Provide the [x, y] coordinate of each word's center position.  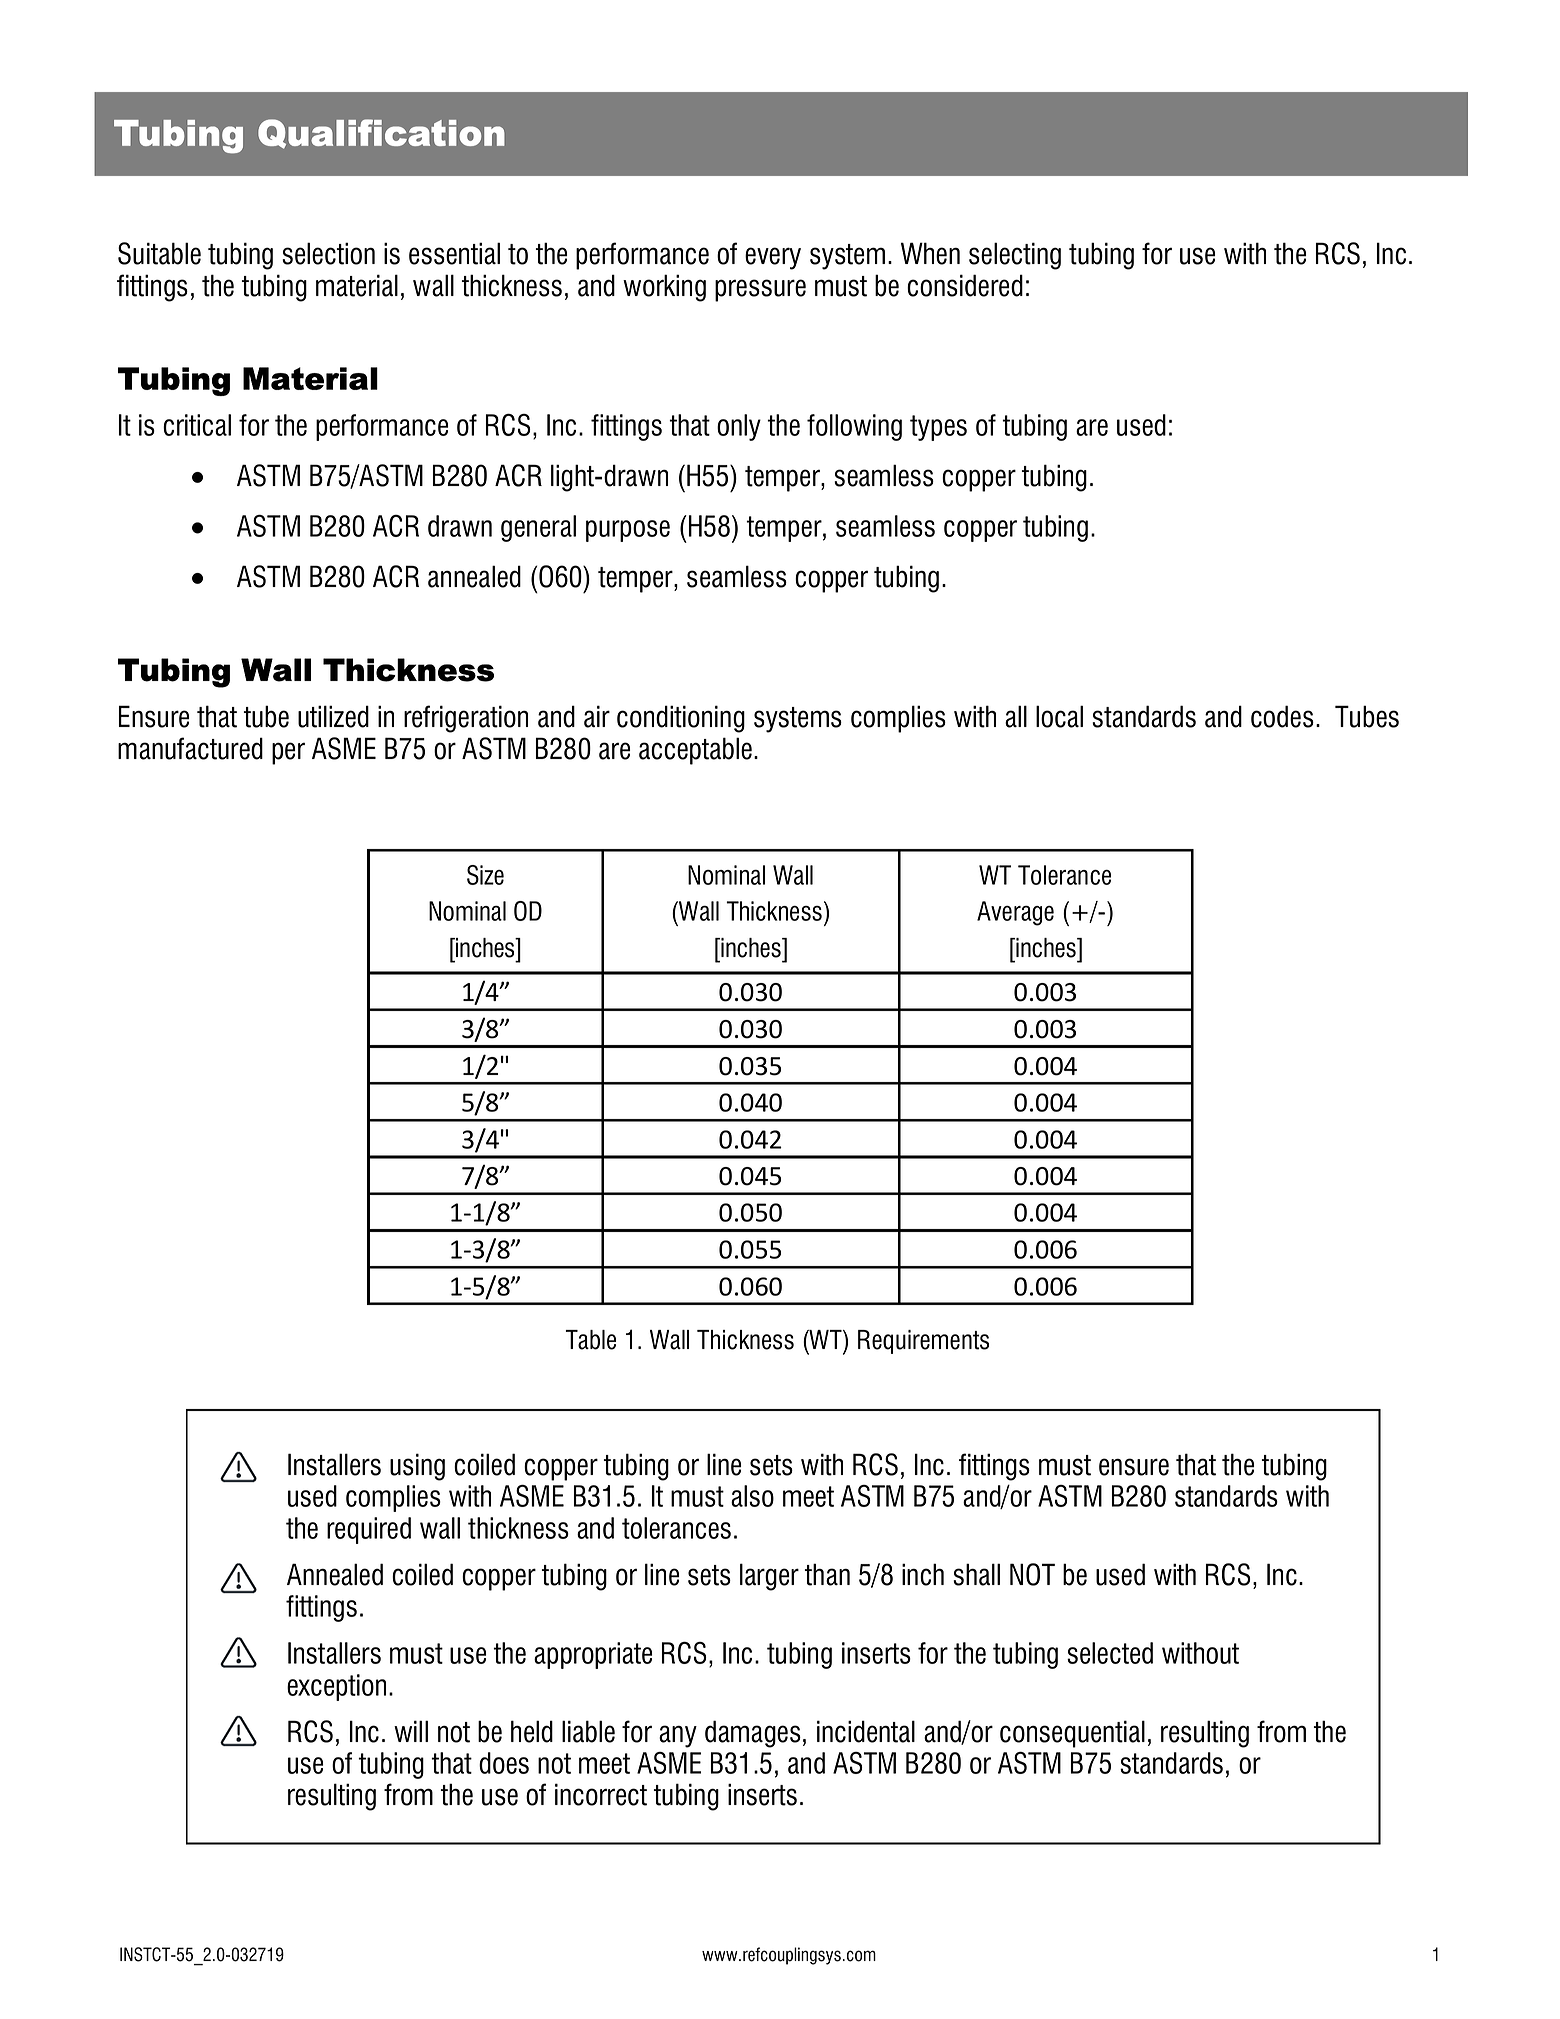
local [1059, 716]
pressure [760, 290]
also [752, 1496]
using [417, 1467]
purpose [628, 531]
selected [1110, 1653]
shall [976, 1574]
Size [485, 875]
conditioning [681, 719]
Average [1015, 913]
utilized [333, 716]
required [369, 1530]
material [357, 285]
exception [336, 1687]
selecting [1015, 256]
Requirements [923, 1342]
